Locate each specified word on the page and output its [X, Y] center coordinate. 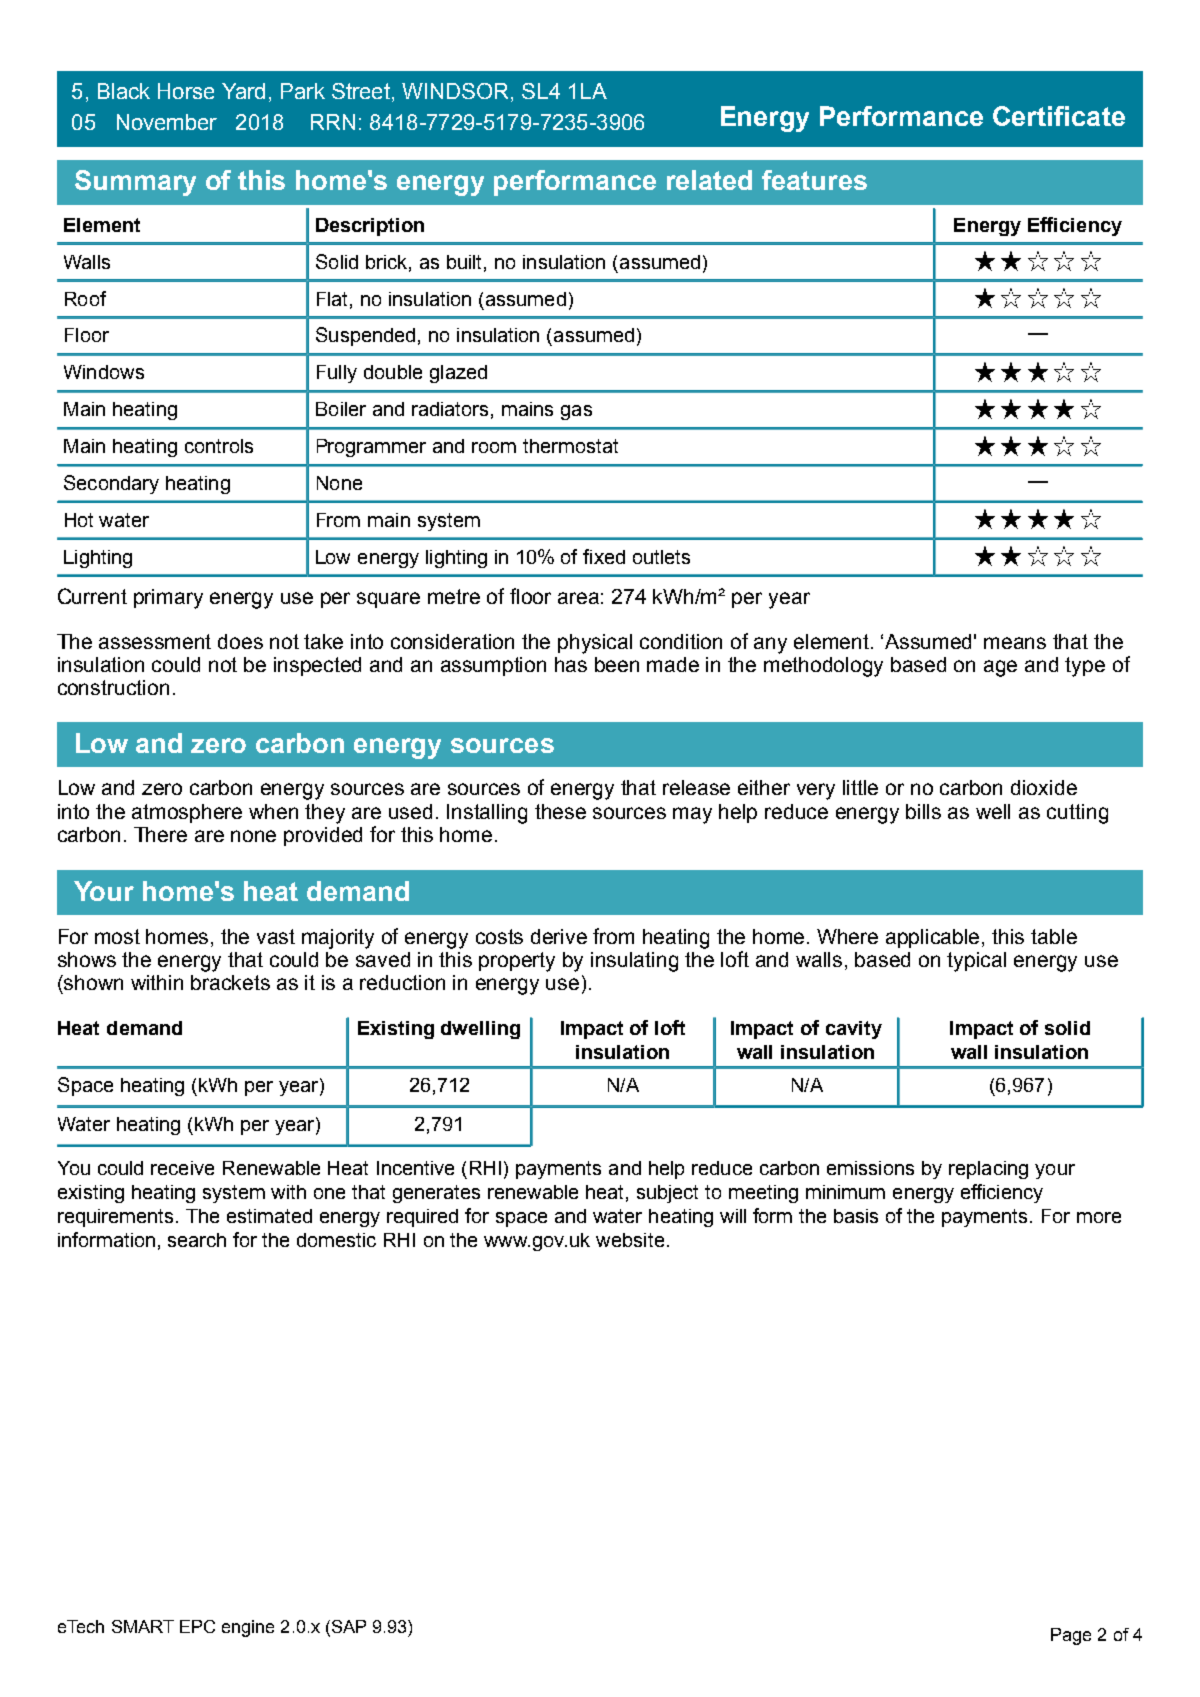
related [709, 180]
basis [856, 1216]
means [1015, 643]
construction [113, 687]
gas [576, 412]
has [571, 664]
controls [219, 446]
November [167, 122]
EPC [197, 1626]
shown [92, 982]
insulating [634, 962]
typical [976, 962]
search [197, 1240]
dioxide [1044, 787]
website [630, 1240]
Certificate [1059, 116]
